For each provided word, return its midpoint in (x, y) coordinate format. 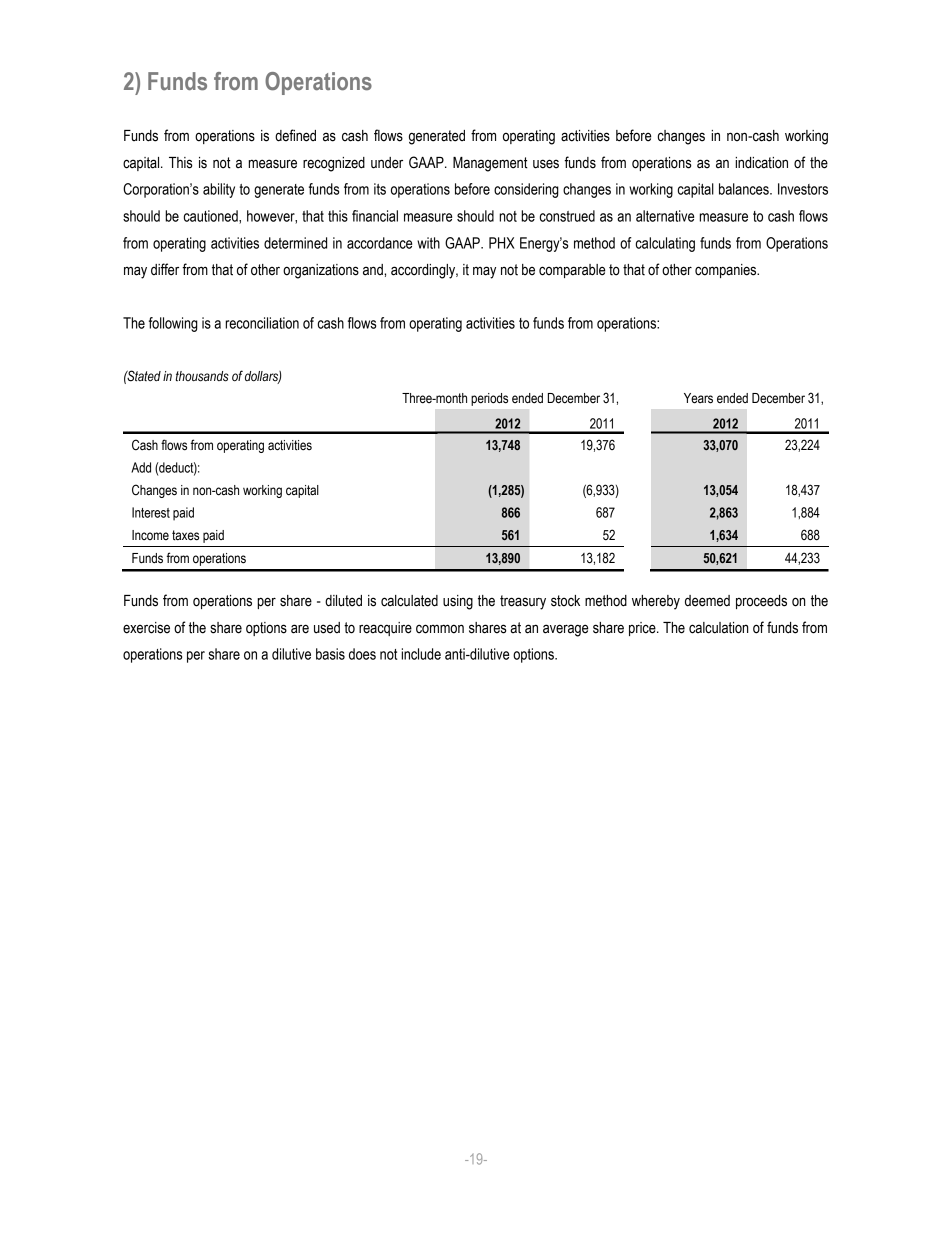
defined (295, 135)
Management (490, 164)
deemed (707, 601)
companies (727, 271)
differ (165, 269)
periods (489, 399)
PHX (502, 243)
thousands (202, 376)
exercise (146, 628)
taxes (185, 535)
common (440, 629)
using (458, 602)
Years (698, 398)
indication (761, 163)
